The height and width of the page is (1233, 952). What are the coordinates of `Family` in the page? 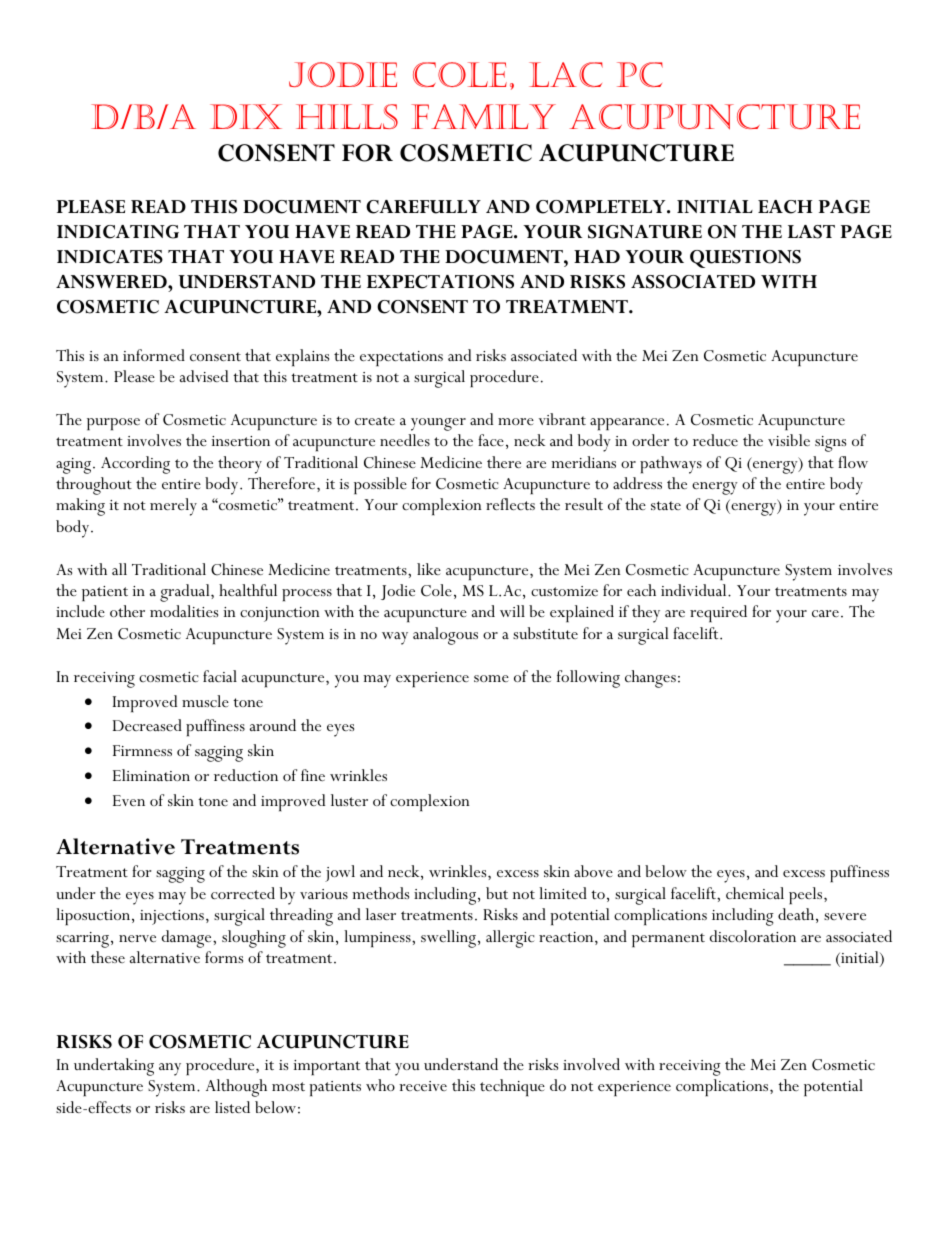 It's located at (484, 116).
